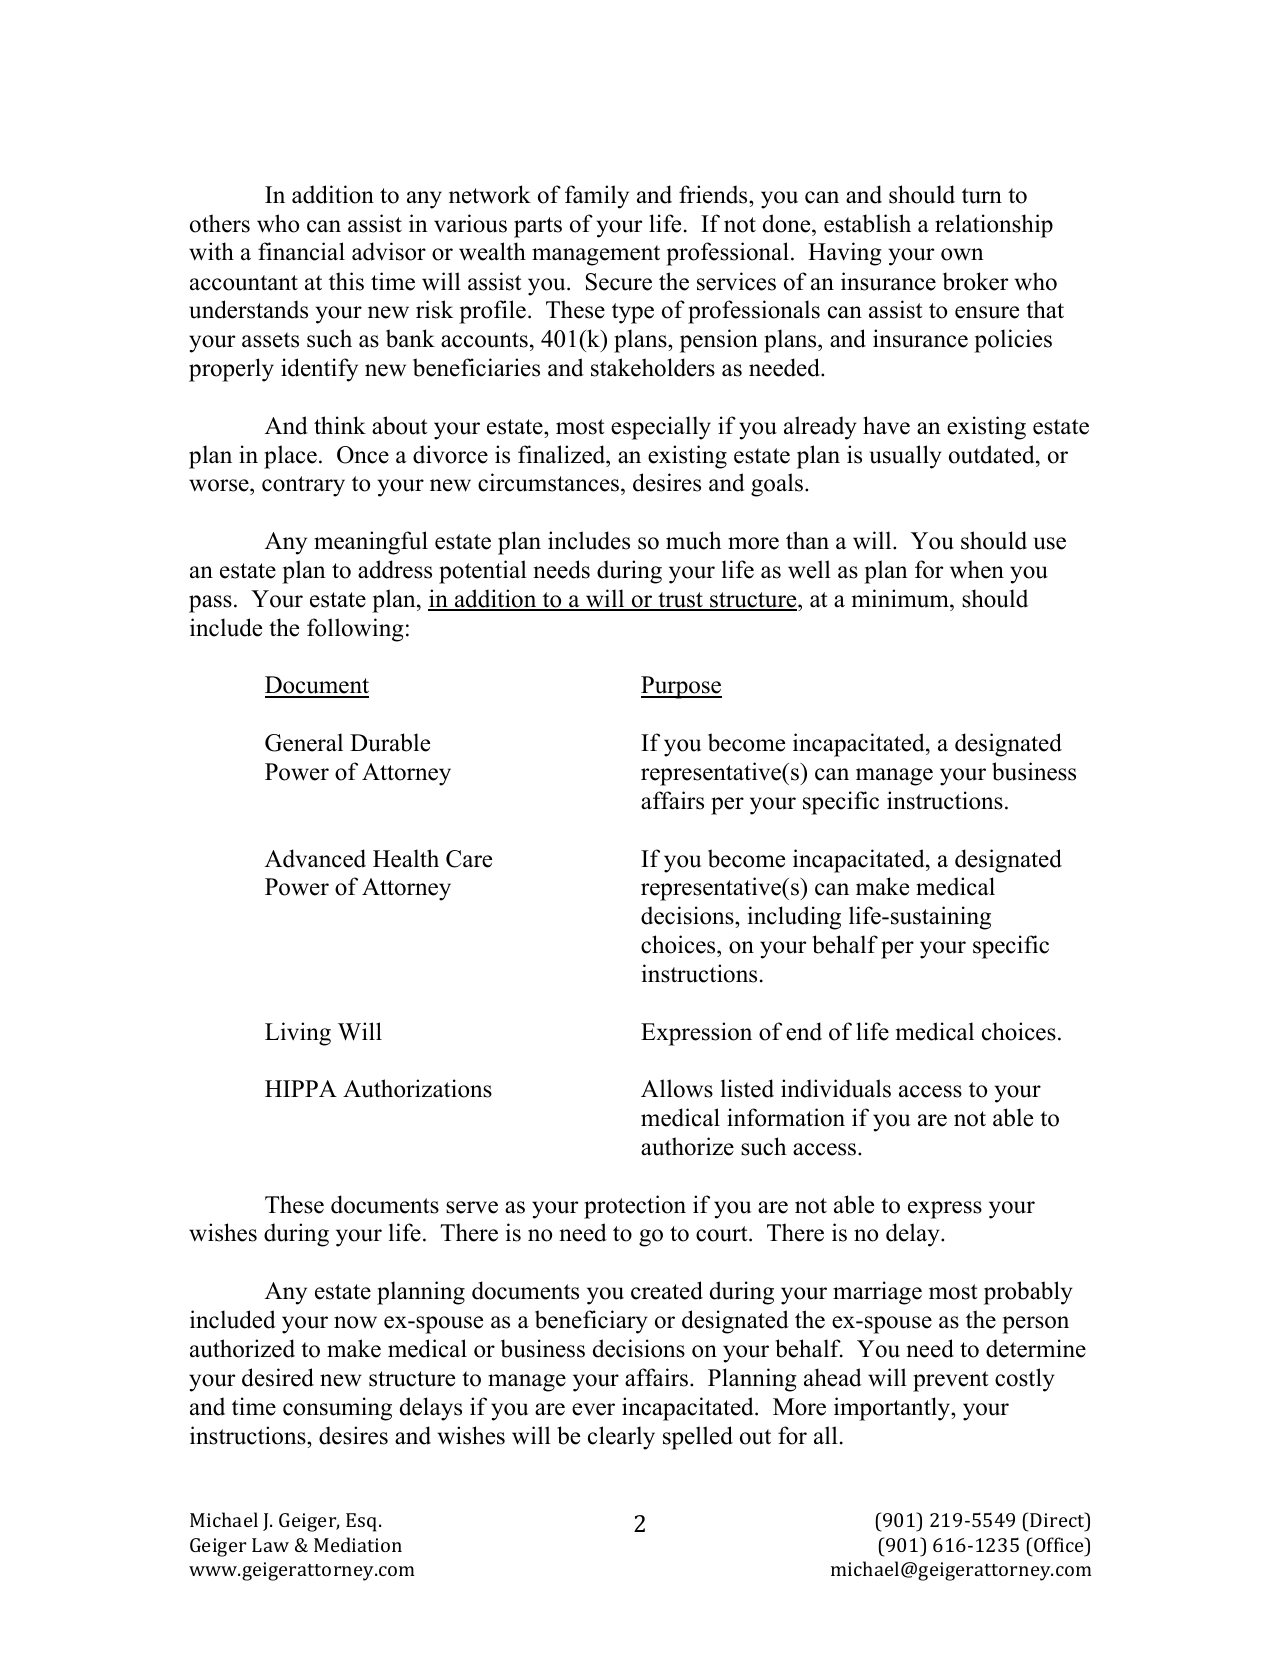 This document has height=1656, width=1280. I want to click on own, so click(962, 254).
